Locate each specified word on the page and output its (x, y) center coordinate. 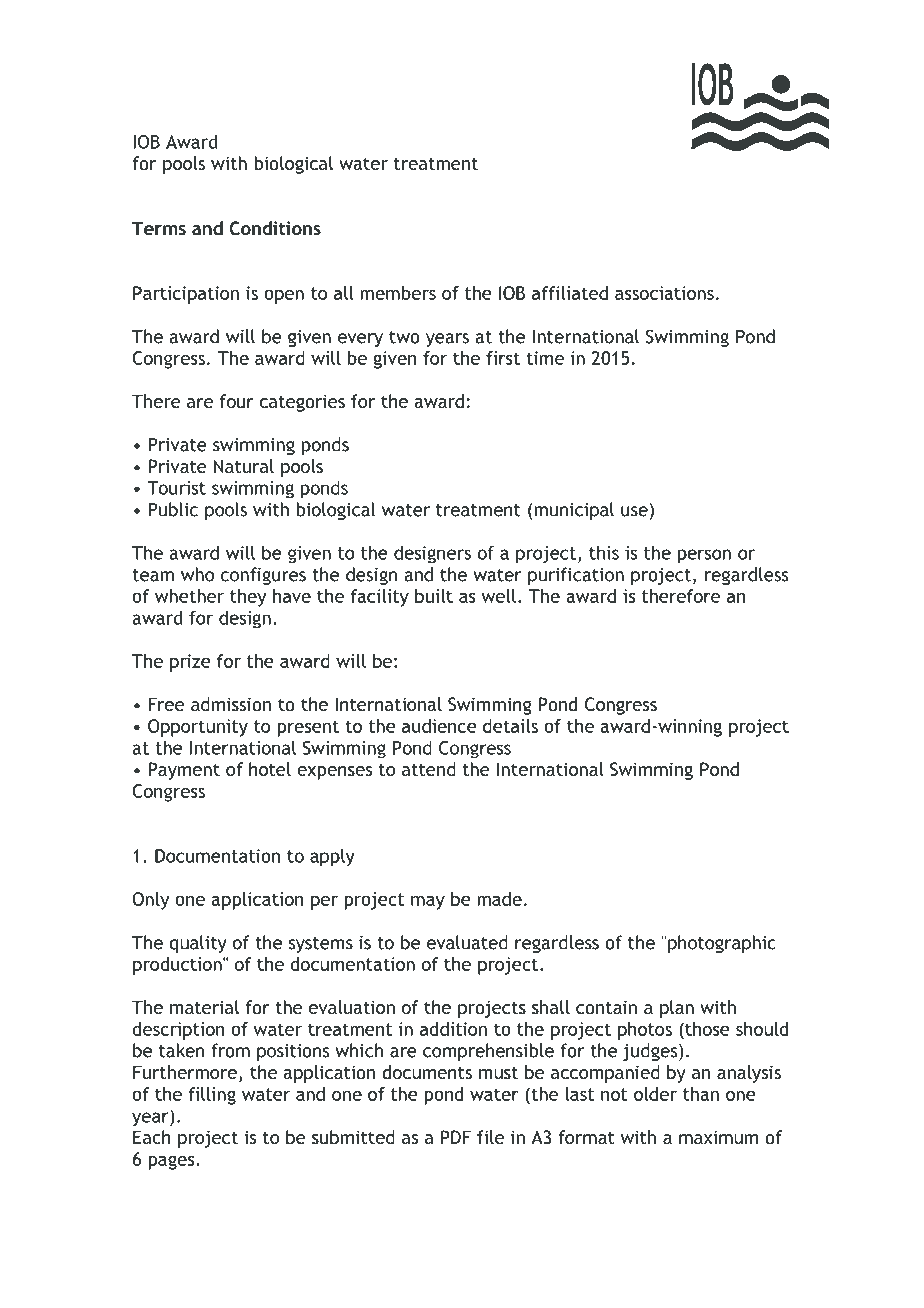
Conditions (275, 228)
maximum (718, 1137)
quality (198, 944)
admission (231, 704)
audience (439, 726)
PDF (456, 1137)
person (704, 556)
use (634, 511)
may (428, 903)
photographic (721, 944)
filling (212, 1096)
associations (664, 293)
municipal (574, 511)
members (398, 293)
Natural (244, 466)
